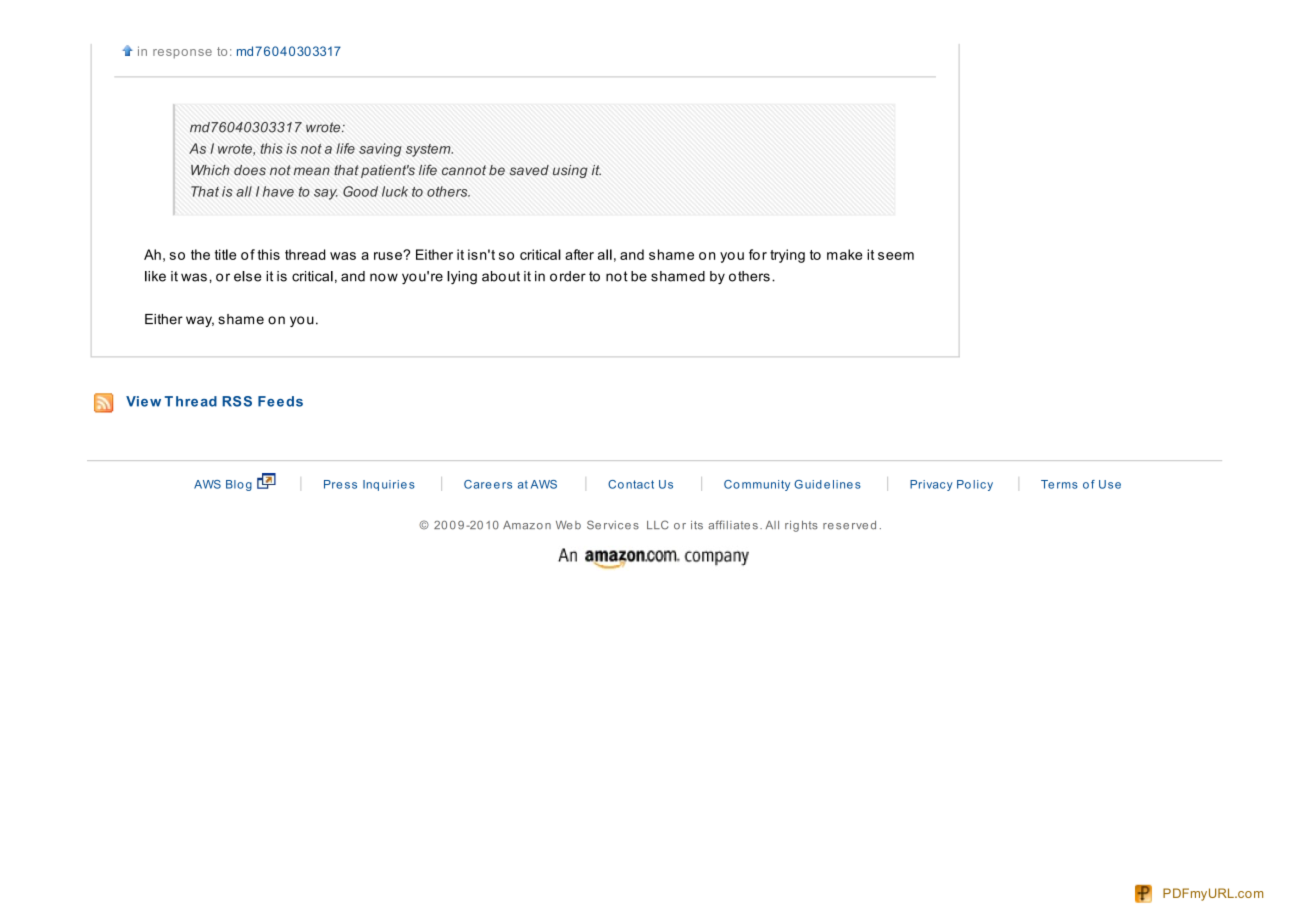  I want to click on LLC, so click(657, 525).
